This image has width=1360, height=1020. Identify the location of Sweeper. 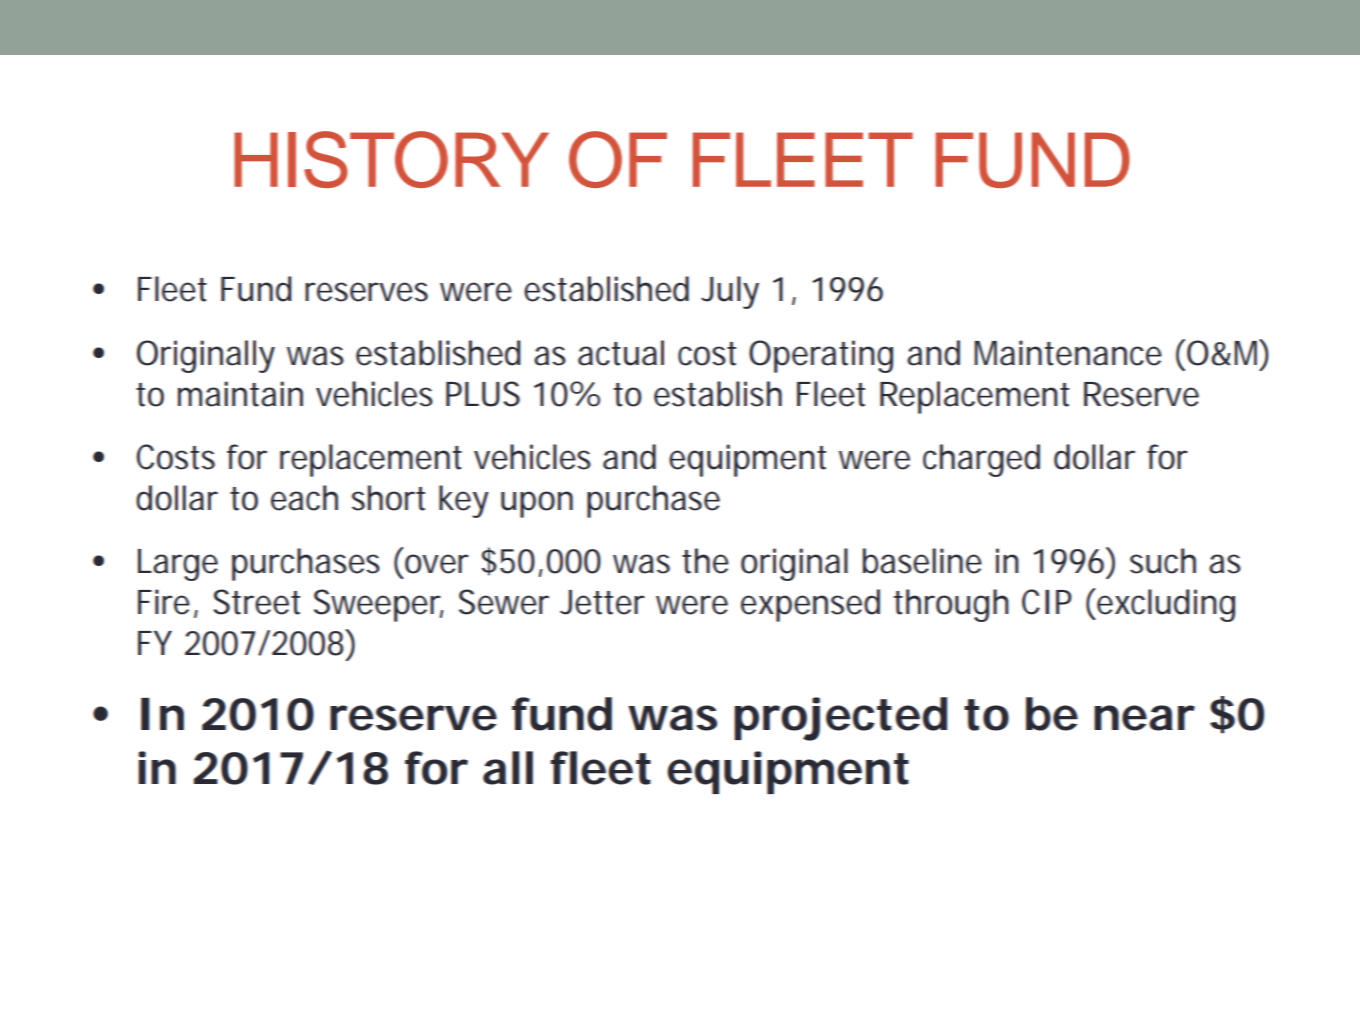
(379, 605).
